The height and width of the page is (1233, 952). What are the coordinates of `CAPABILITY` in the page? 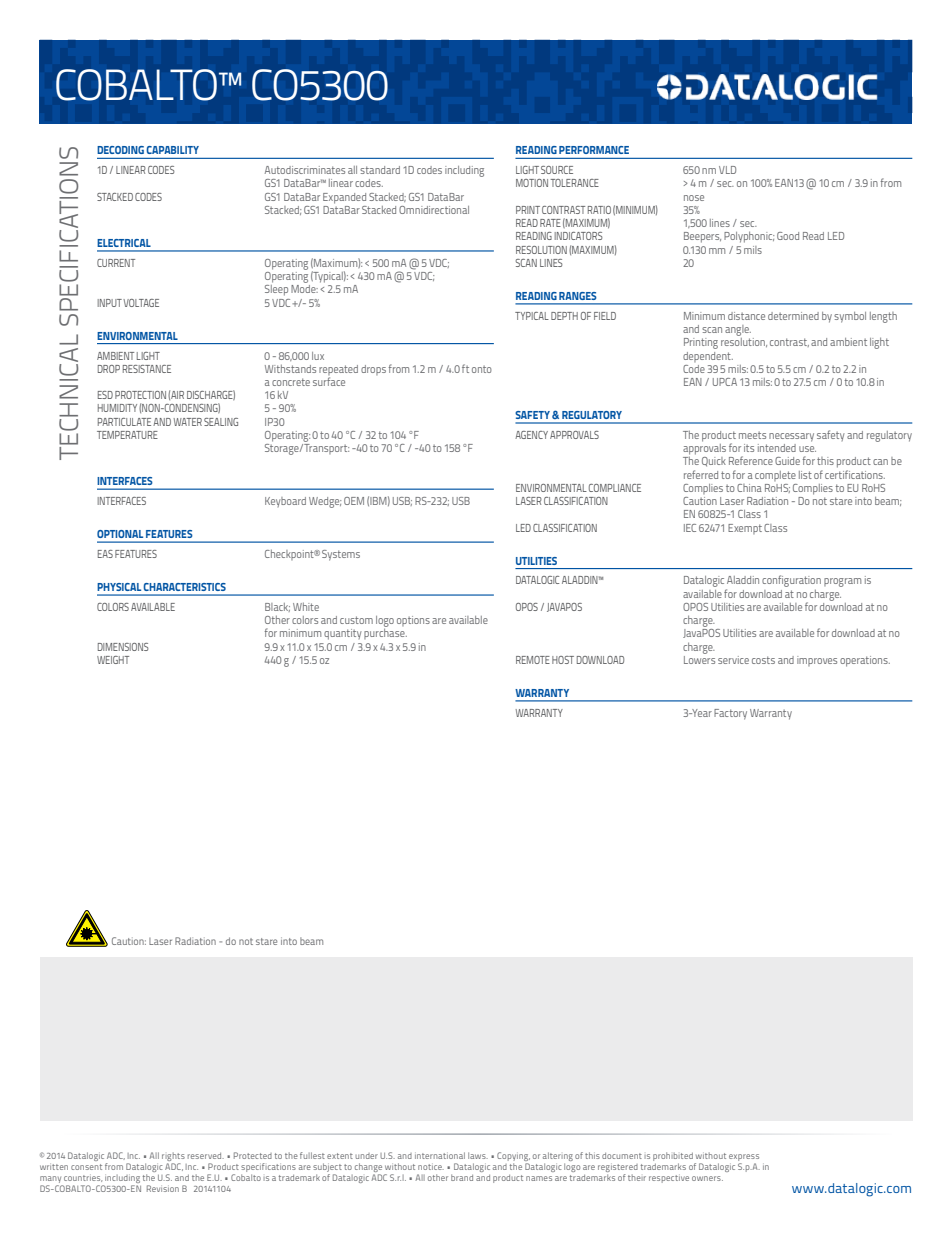 It's located at (173, 150).
